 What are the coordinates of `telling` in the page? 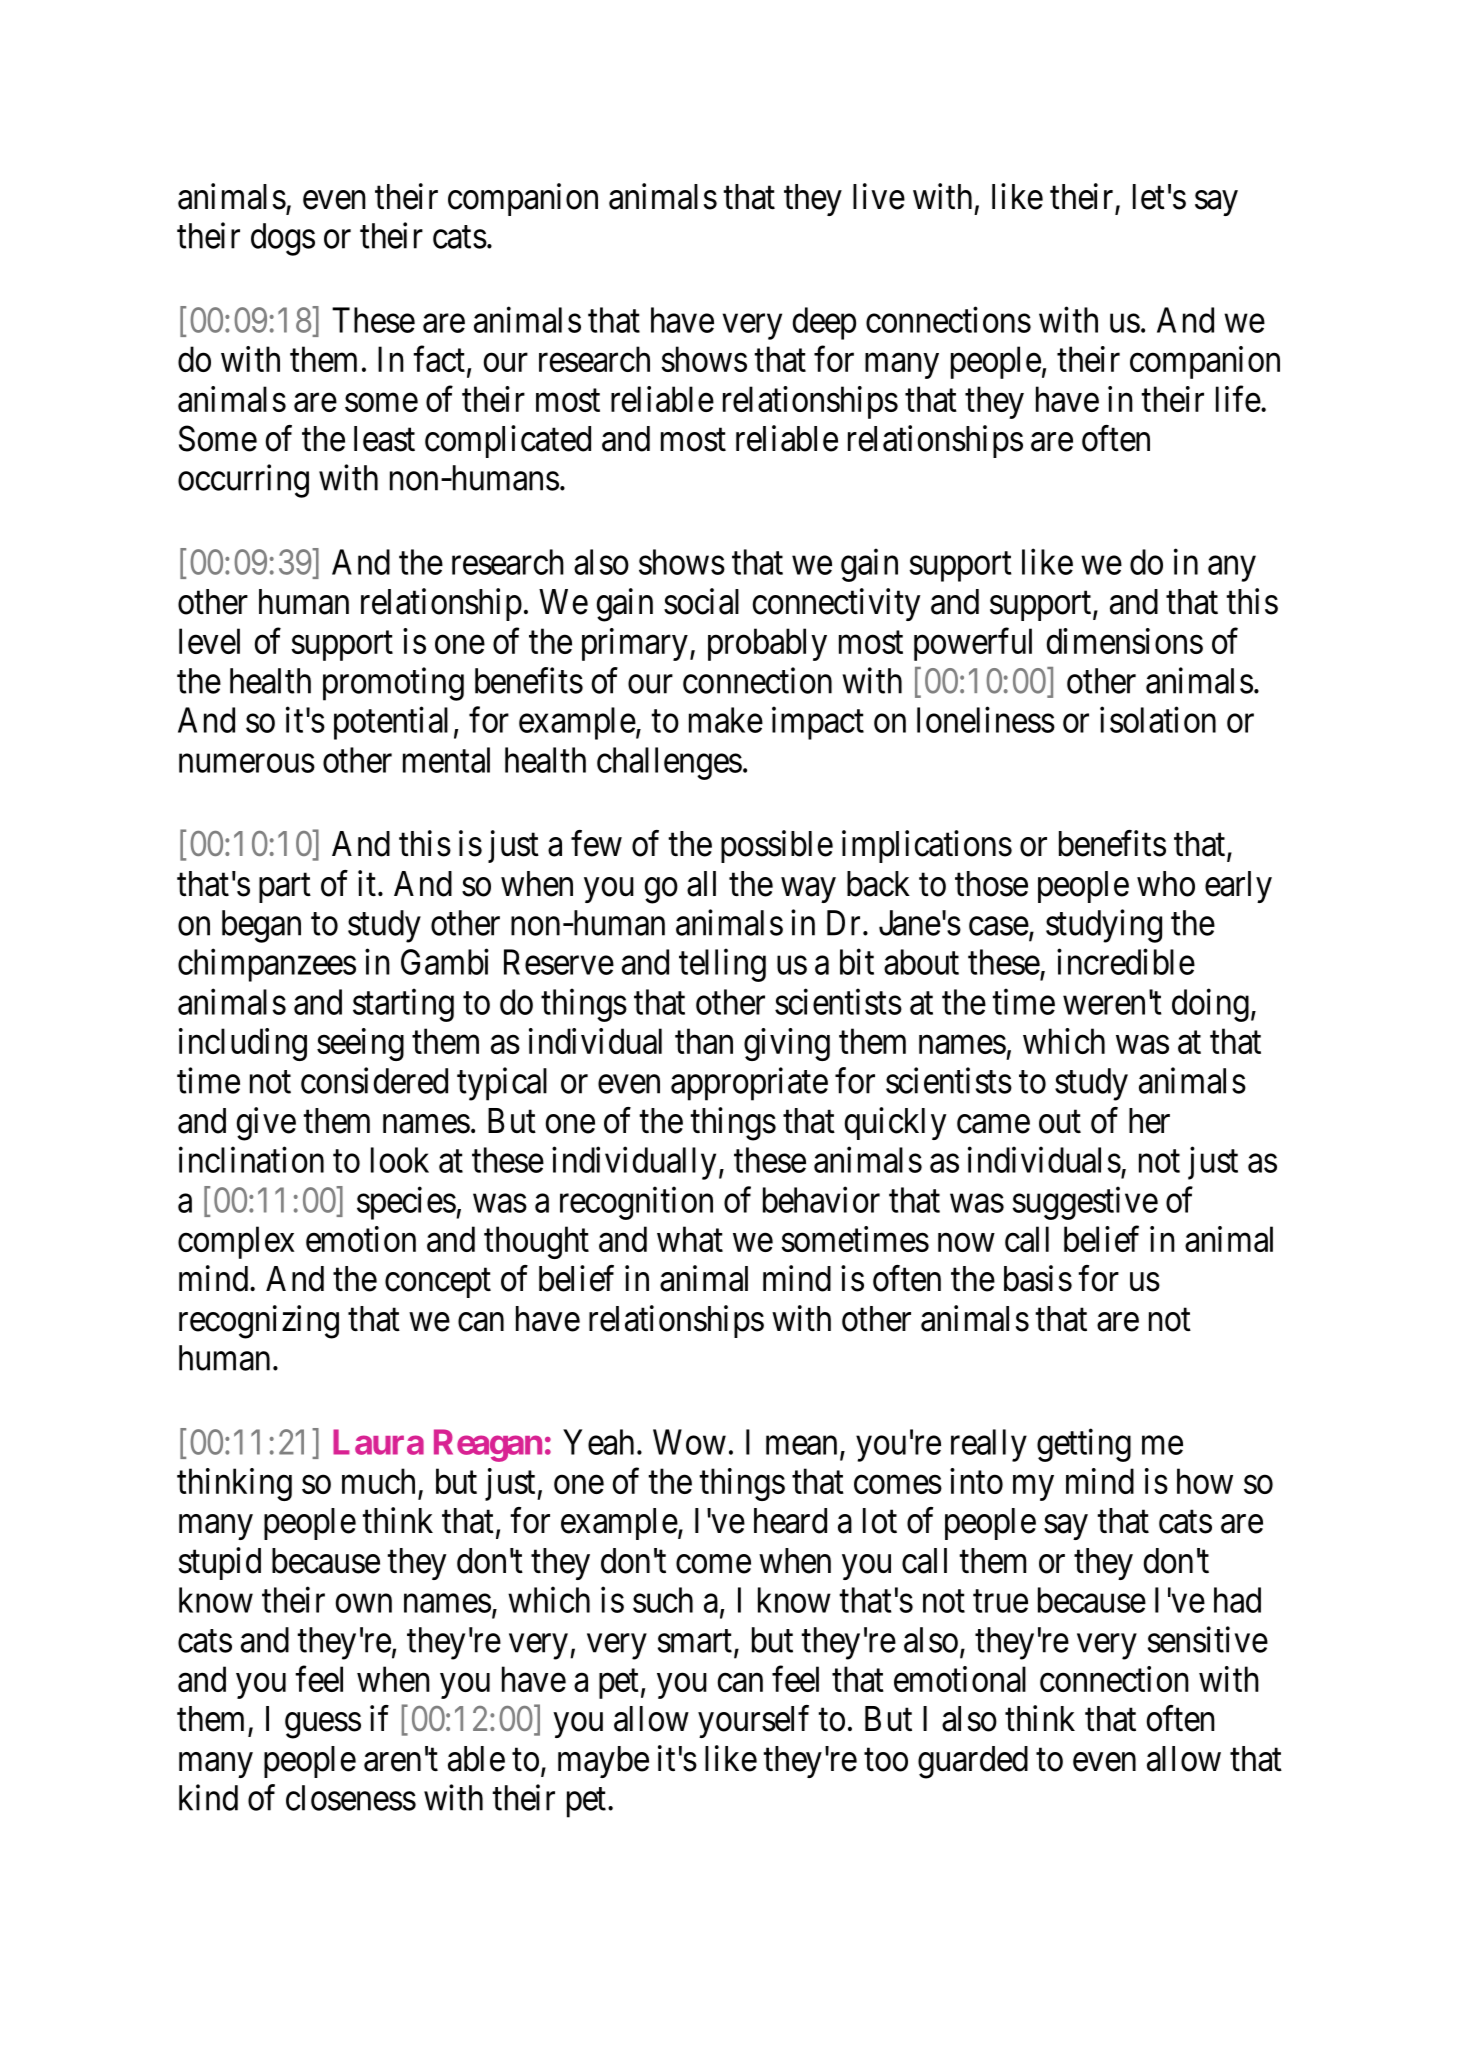 It's located at (722, 965).
